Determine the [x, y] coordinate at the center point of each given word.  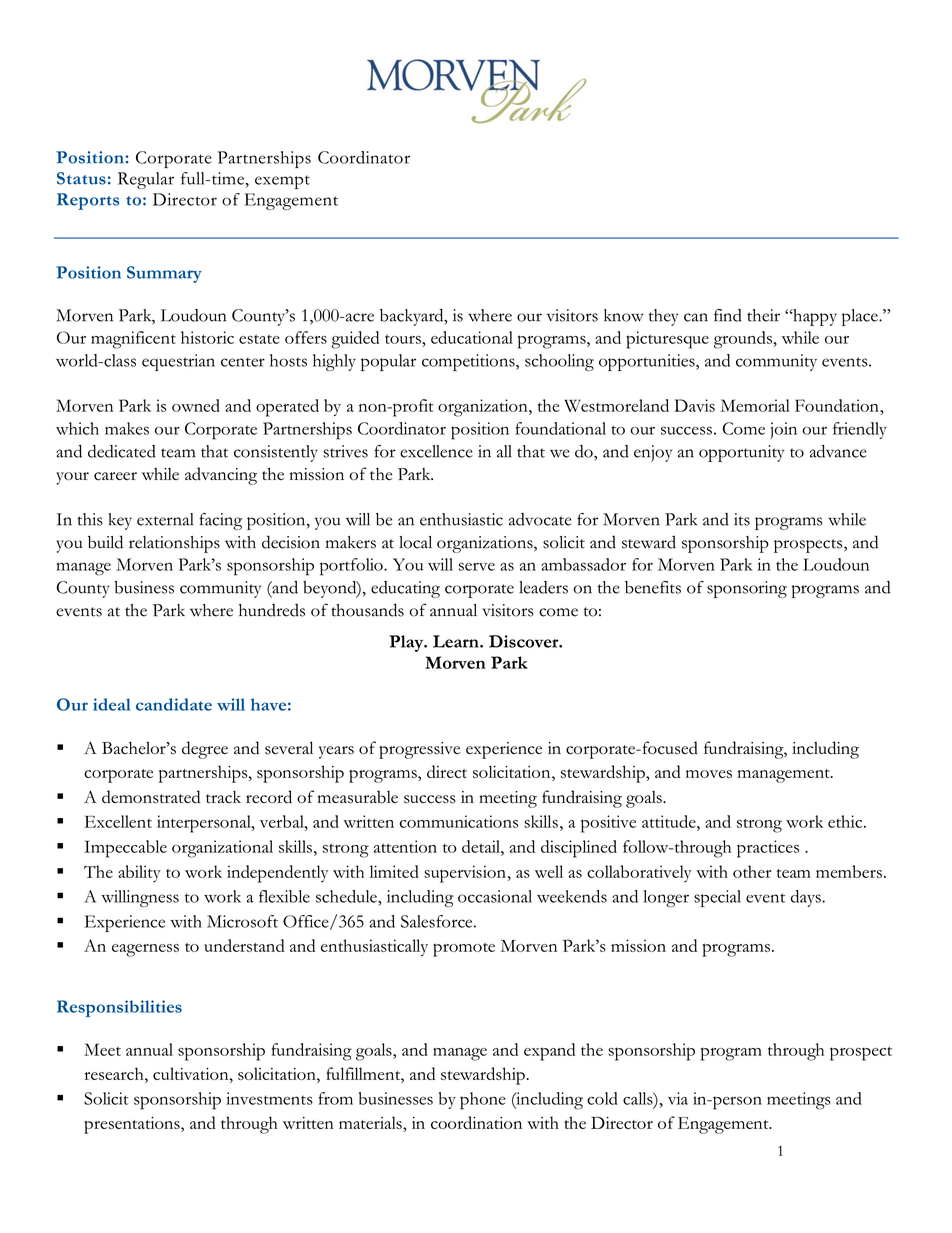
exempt [282, 182]
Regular [146, 180]
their [763, 315]
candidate [174, 704]
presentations [133, 1125]
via [678, 1098]
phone [483, 1101]
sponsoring [747, 589]
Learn [457, 641]
